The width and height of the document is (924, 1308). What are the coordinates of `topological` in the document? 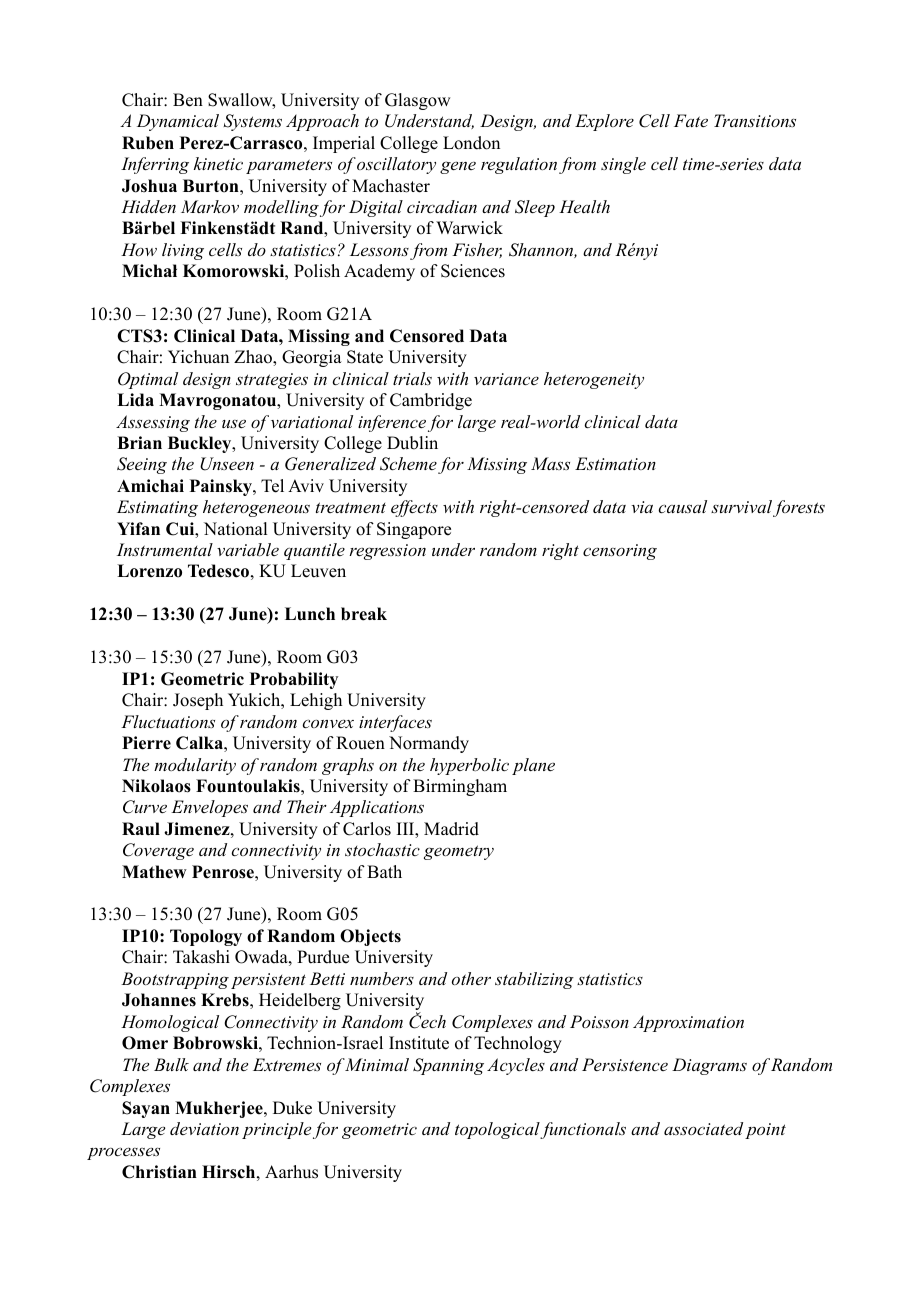 It's located at (498, 1130).
